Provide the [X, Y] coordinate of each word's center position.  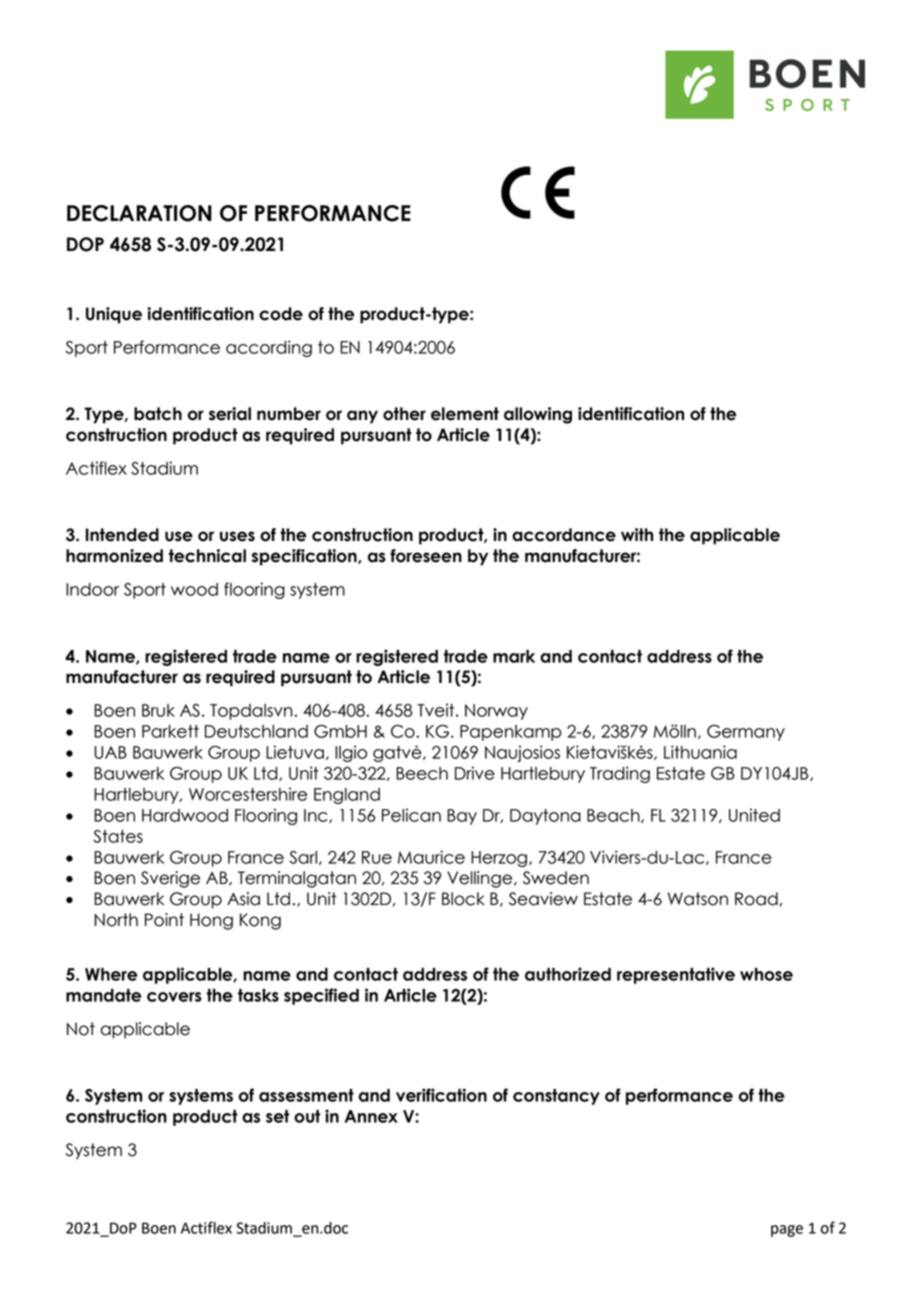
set [277, 1116]
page [787, 1231]
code [281, 314]
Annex [371, 1116]
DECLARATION [139, 213]
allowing [538, 415]
